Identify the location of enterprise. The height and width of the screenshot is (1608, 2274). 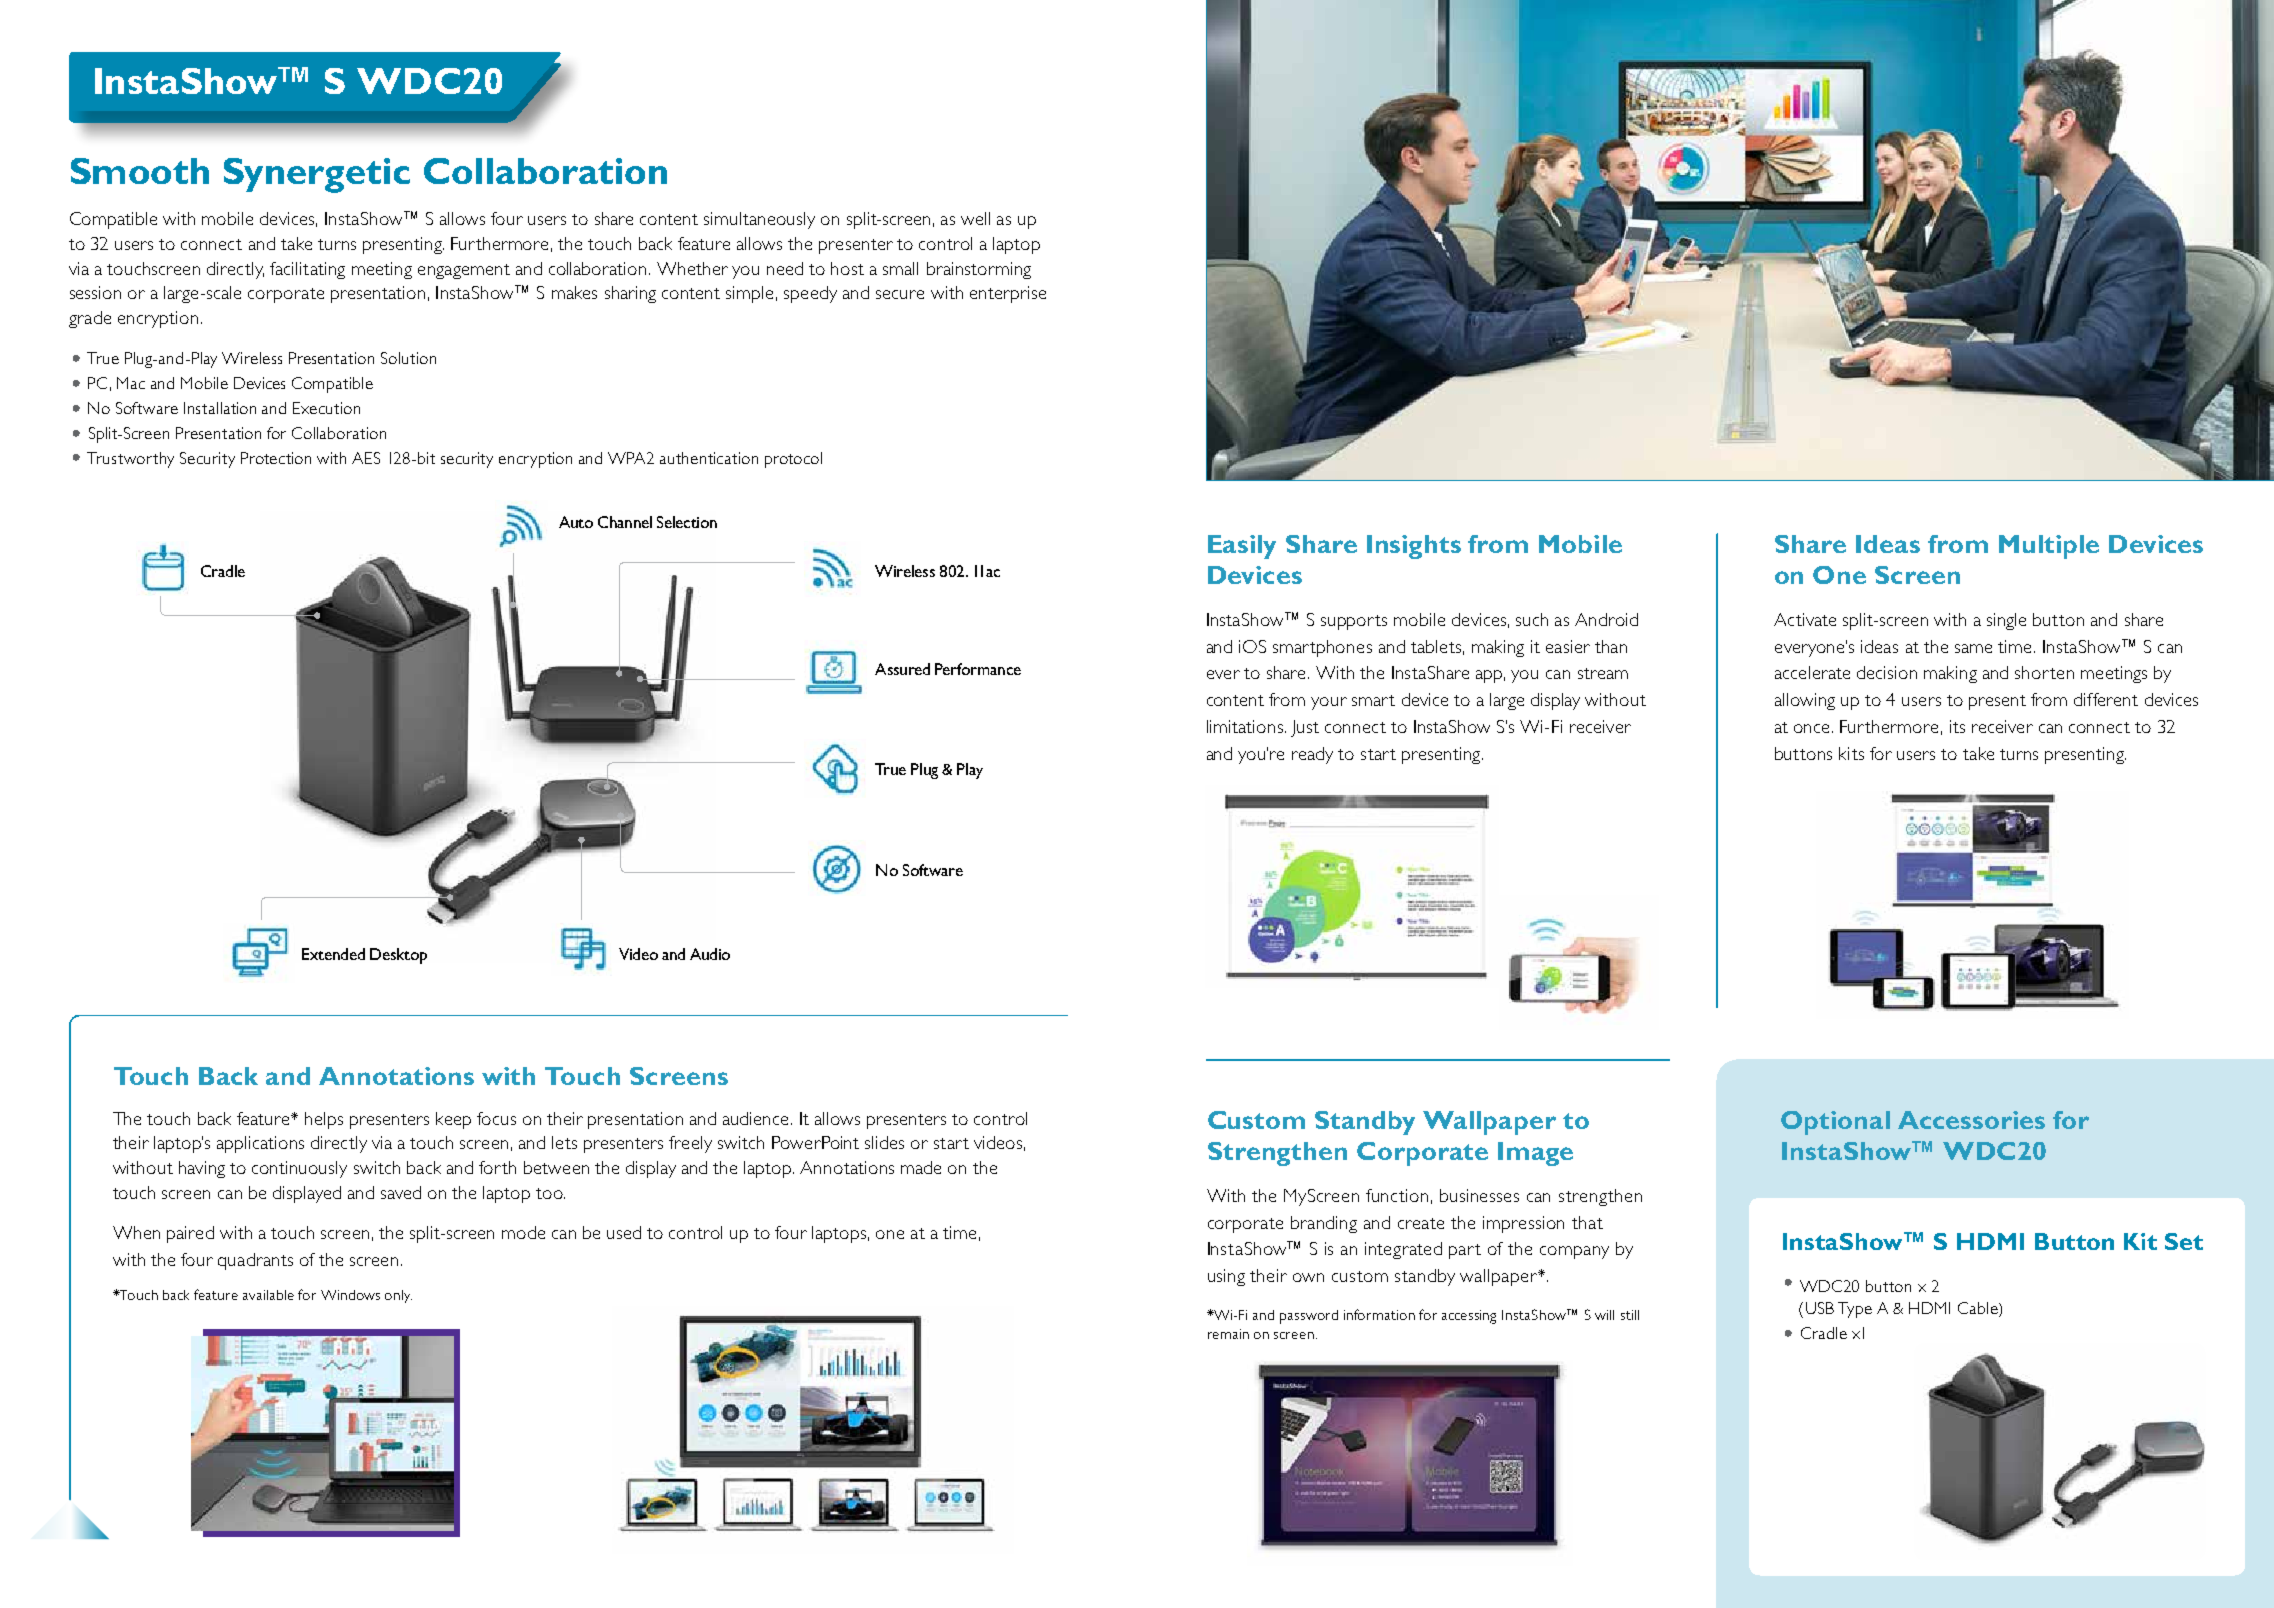
(1008, 294).
